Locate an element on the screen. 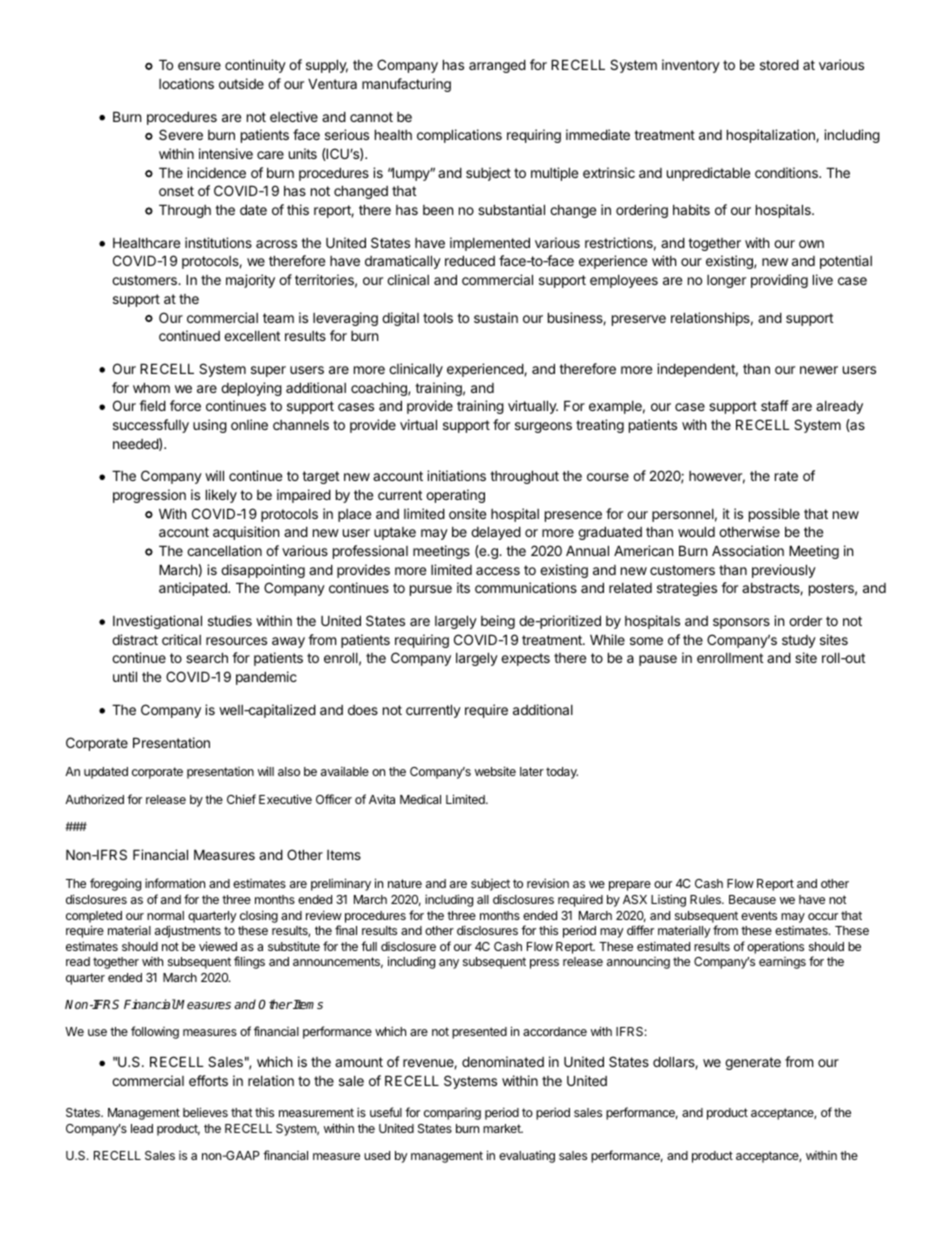  being is located at coordinates (498, 622).
